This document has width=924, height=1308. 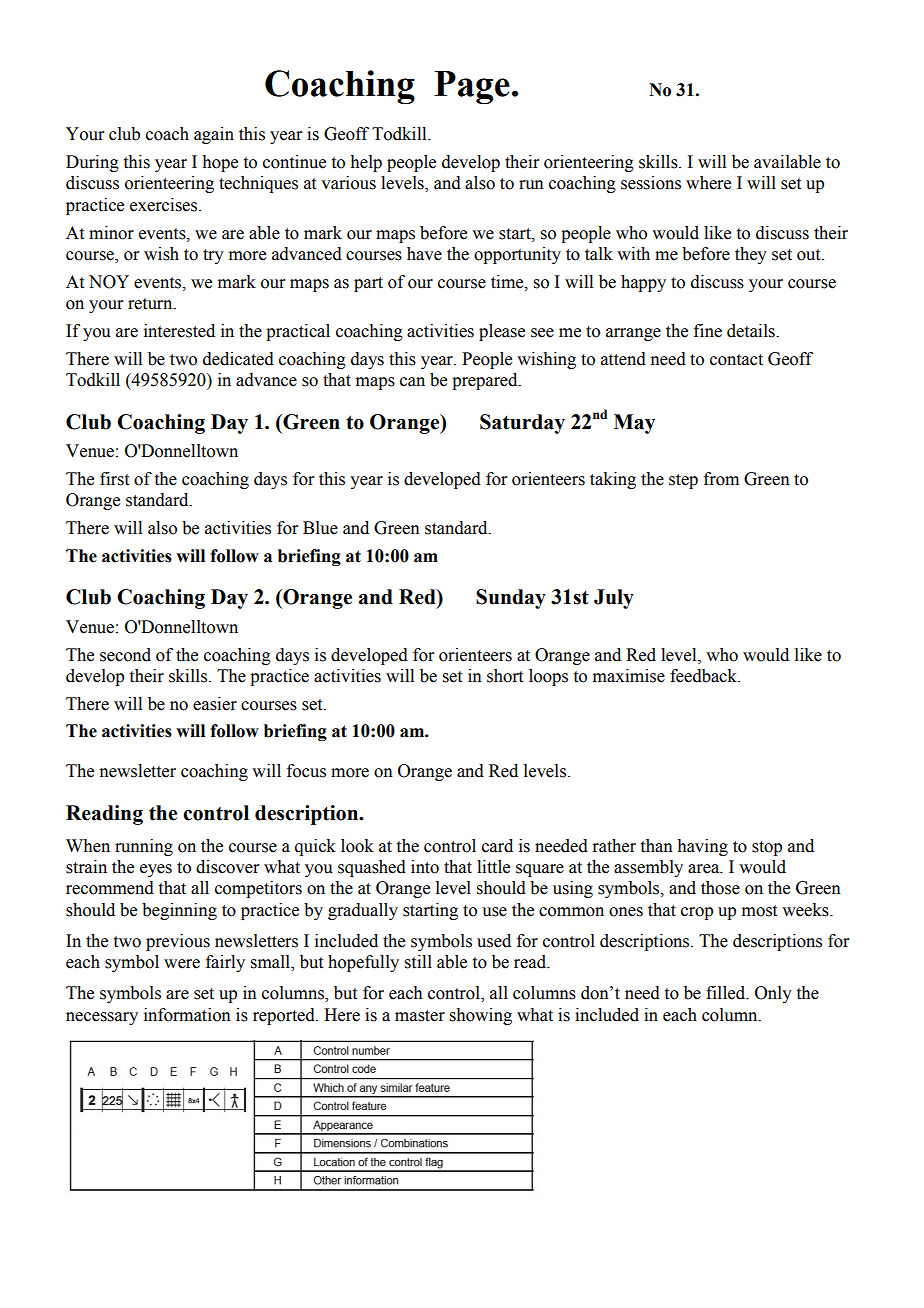 I want to click on having, so click(x=702, y=847).
